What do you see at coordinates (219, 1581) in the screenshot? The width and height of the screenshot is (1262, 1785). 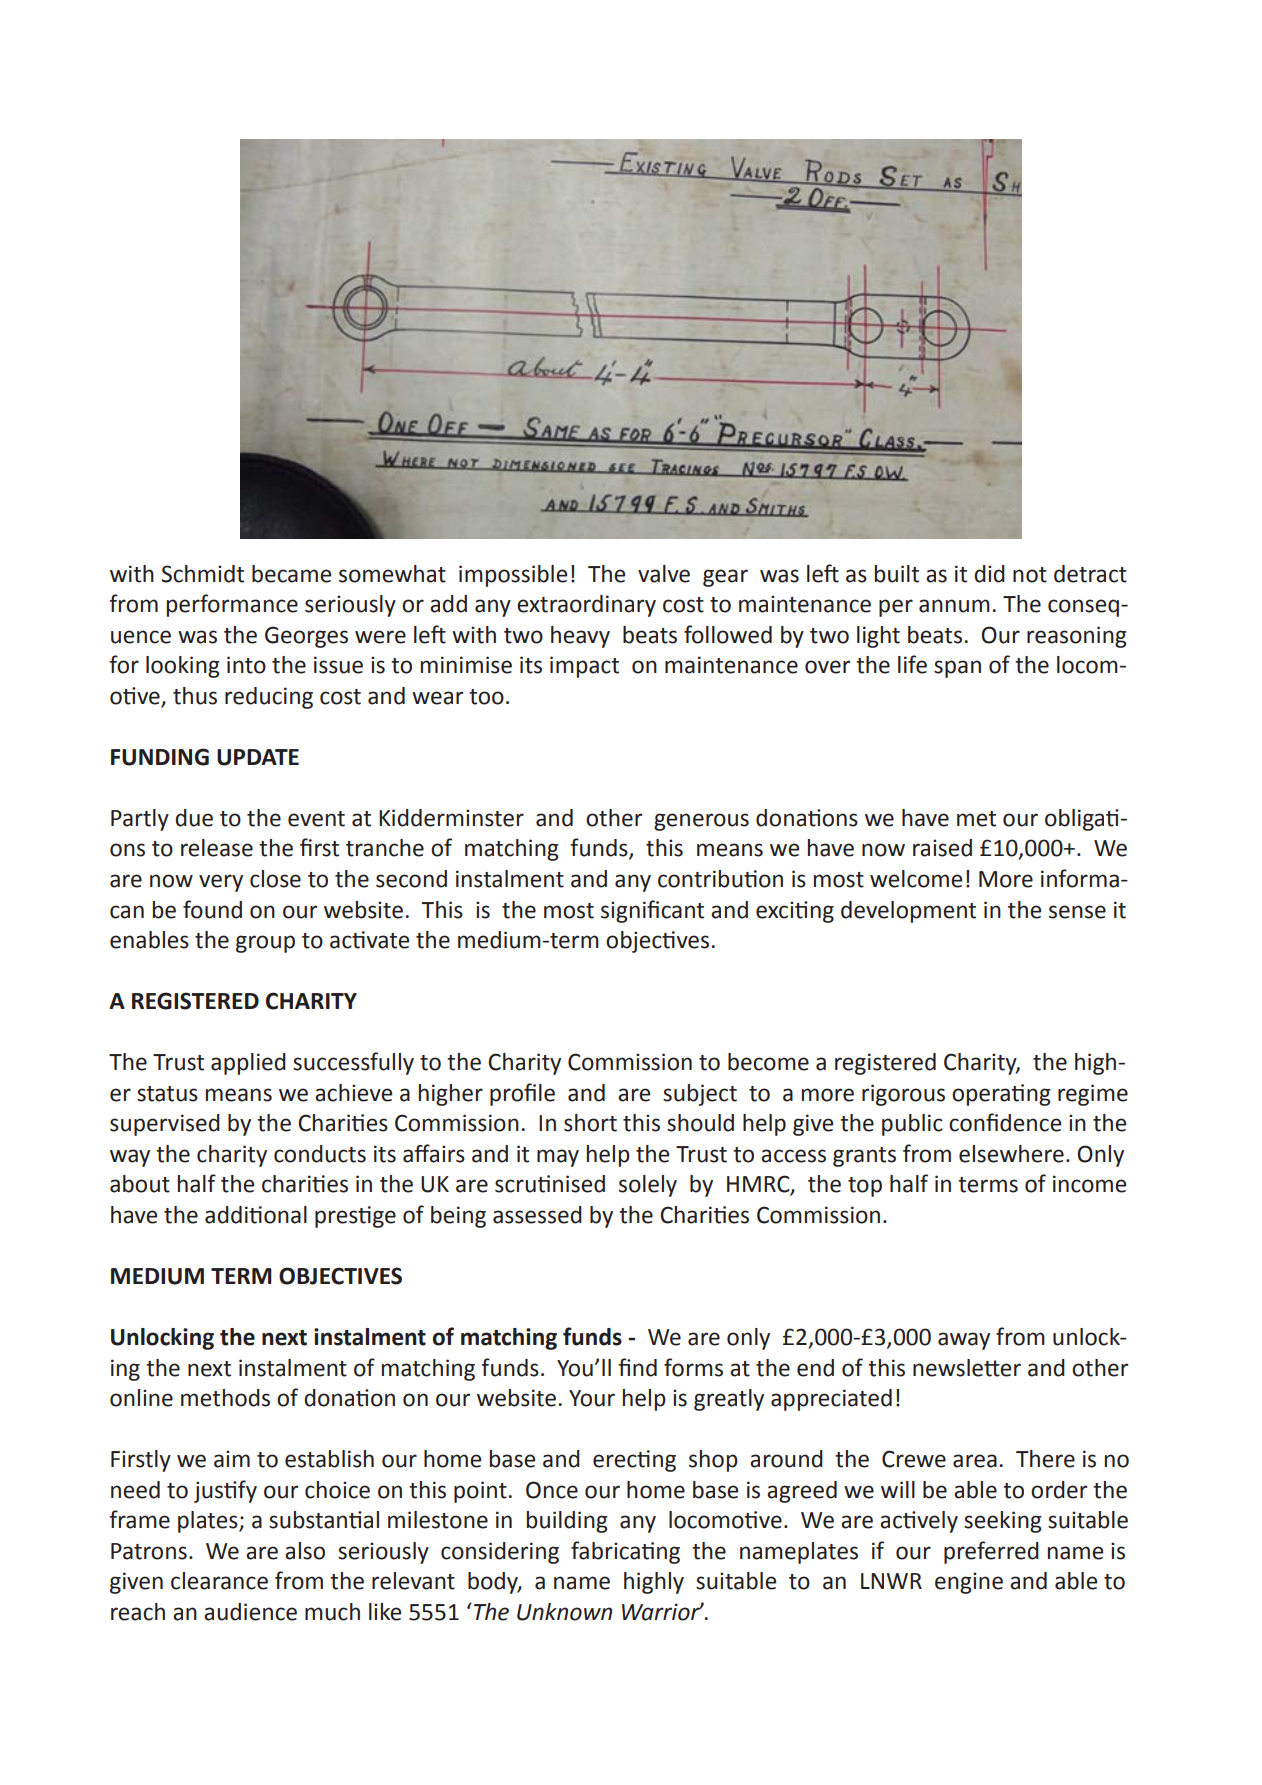 I see `clearance` at bounding box center [219, 1581].
